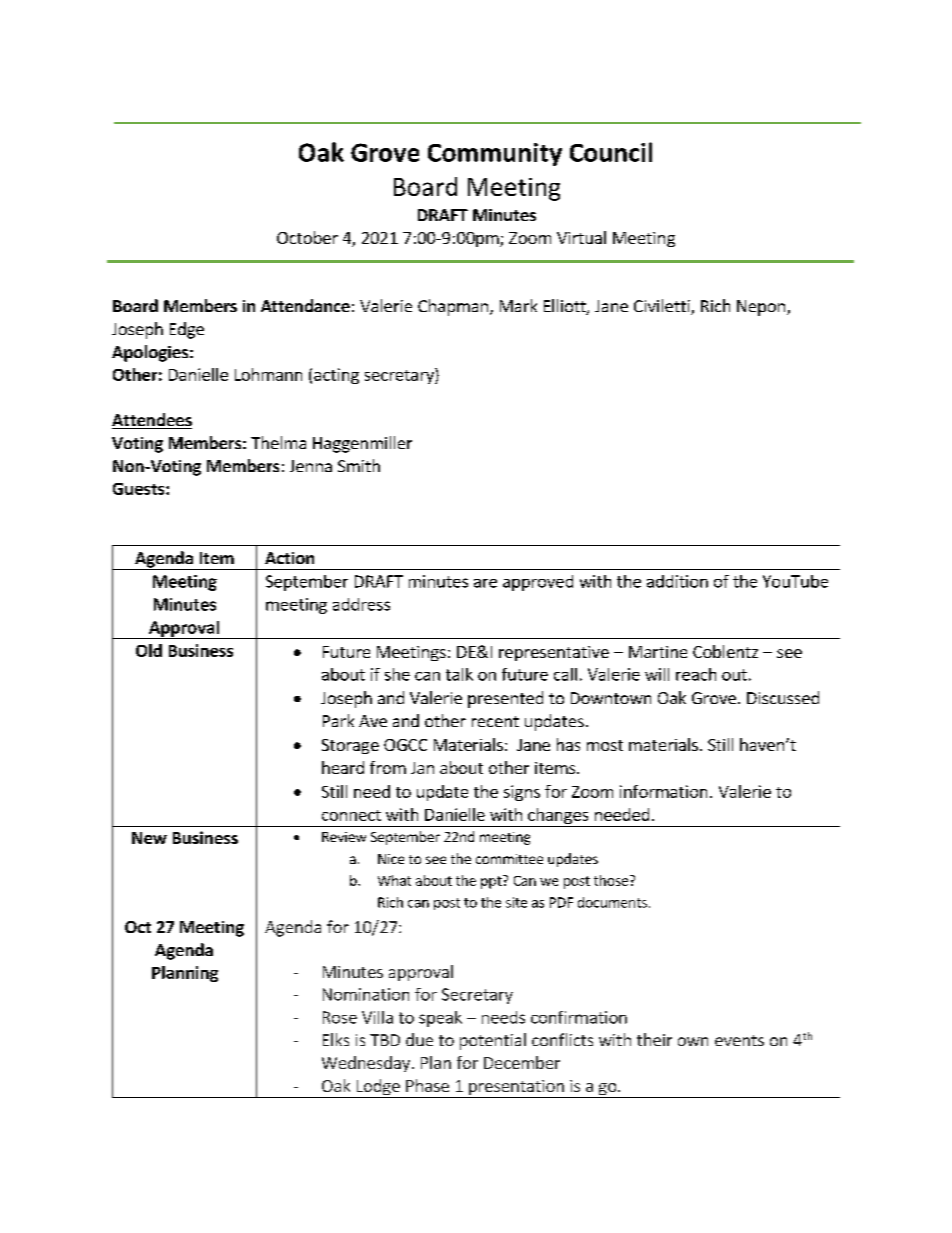  I want to click on October, so click(307, 237).
